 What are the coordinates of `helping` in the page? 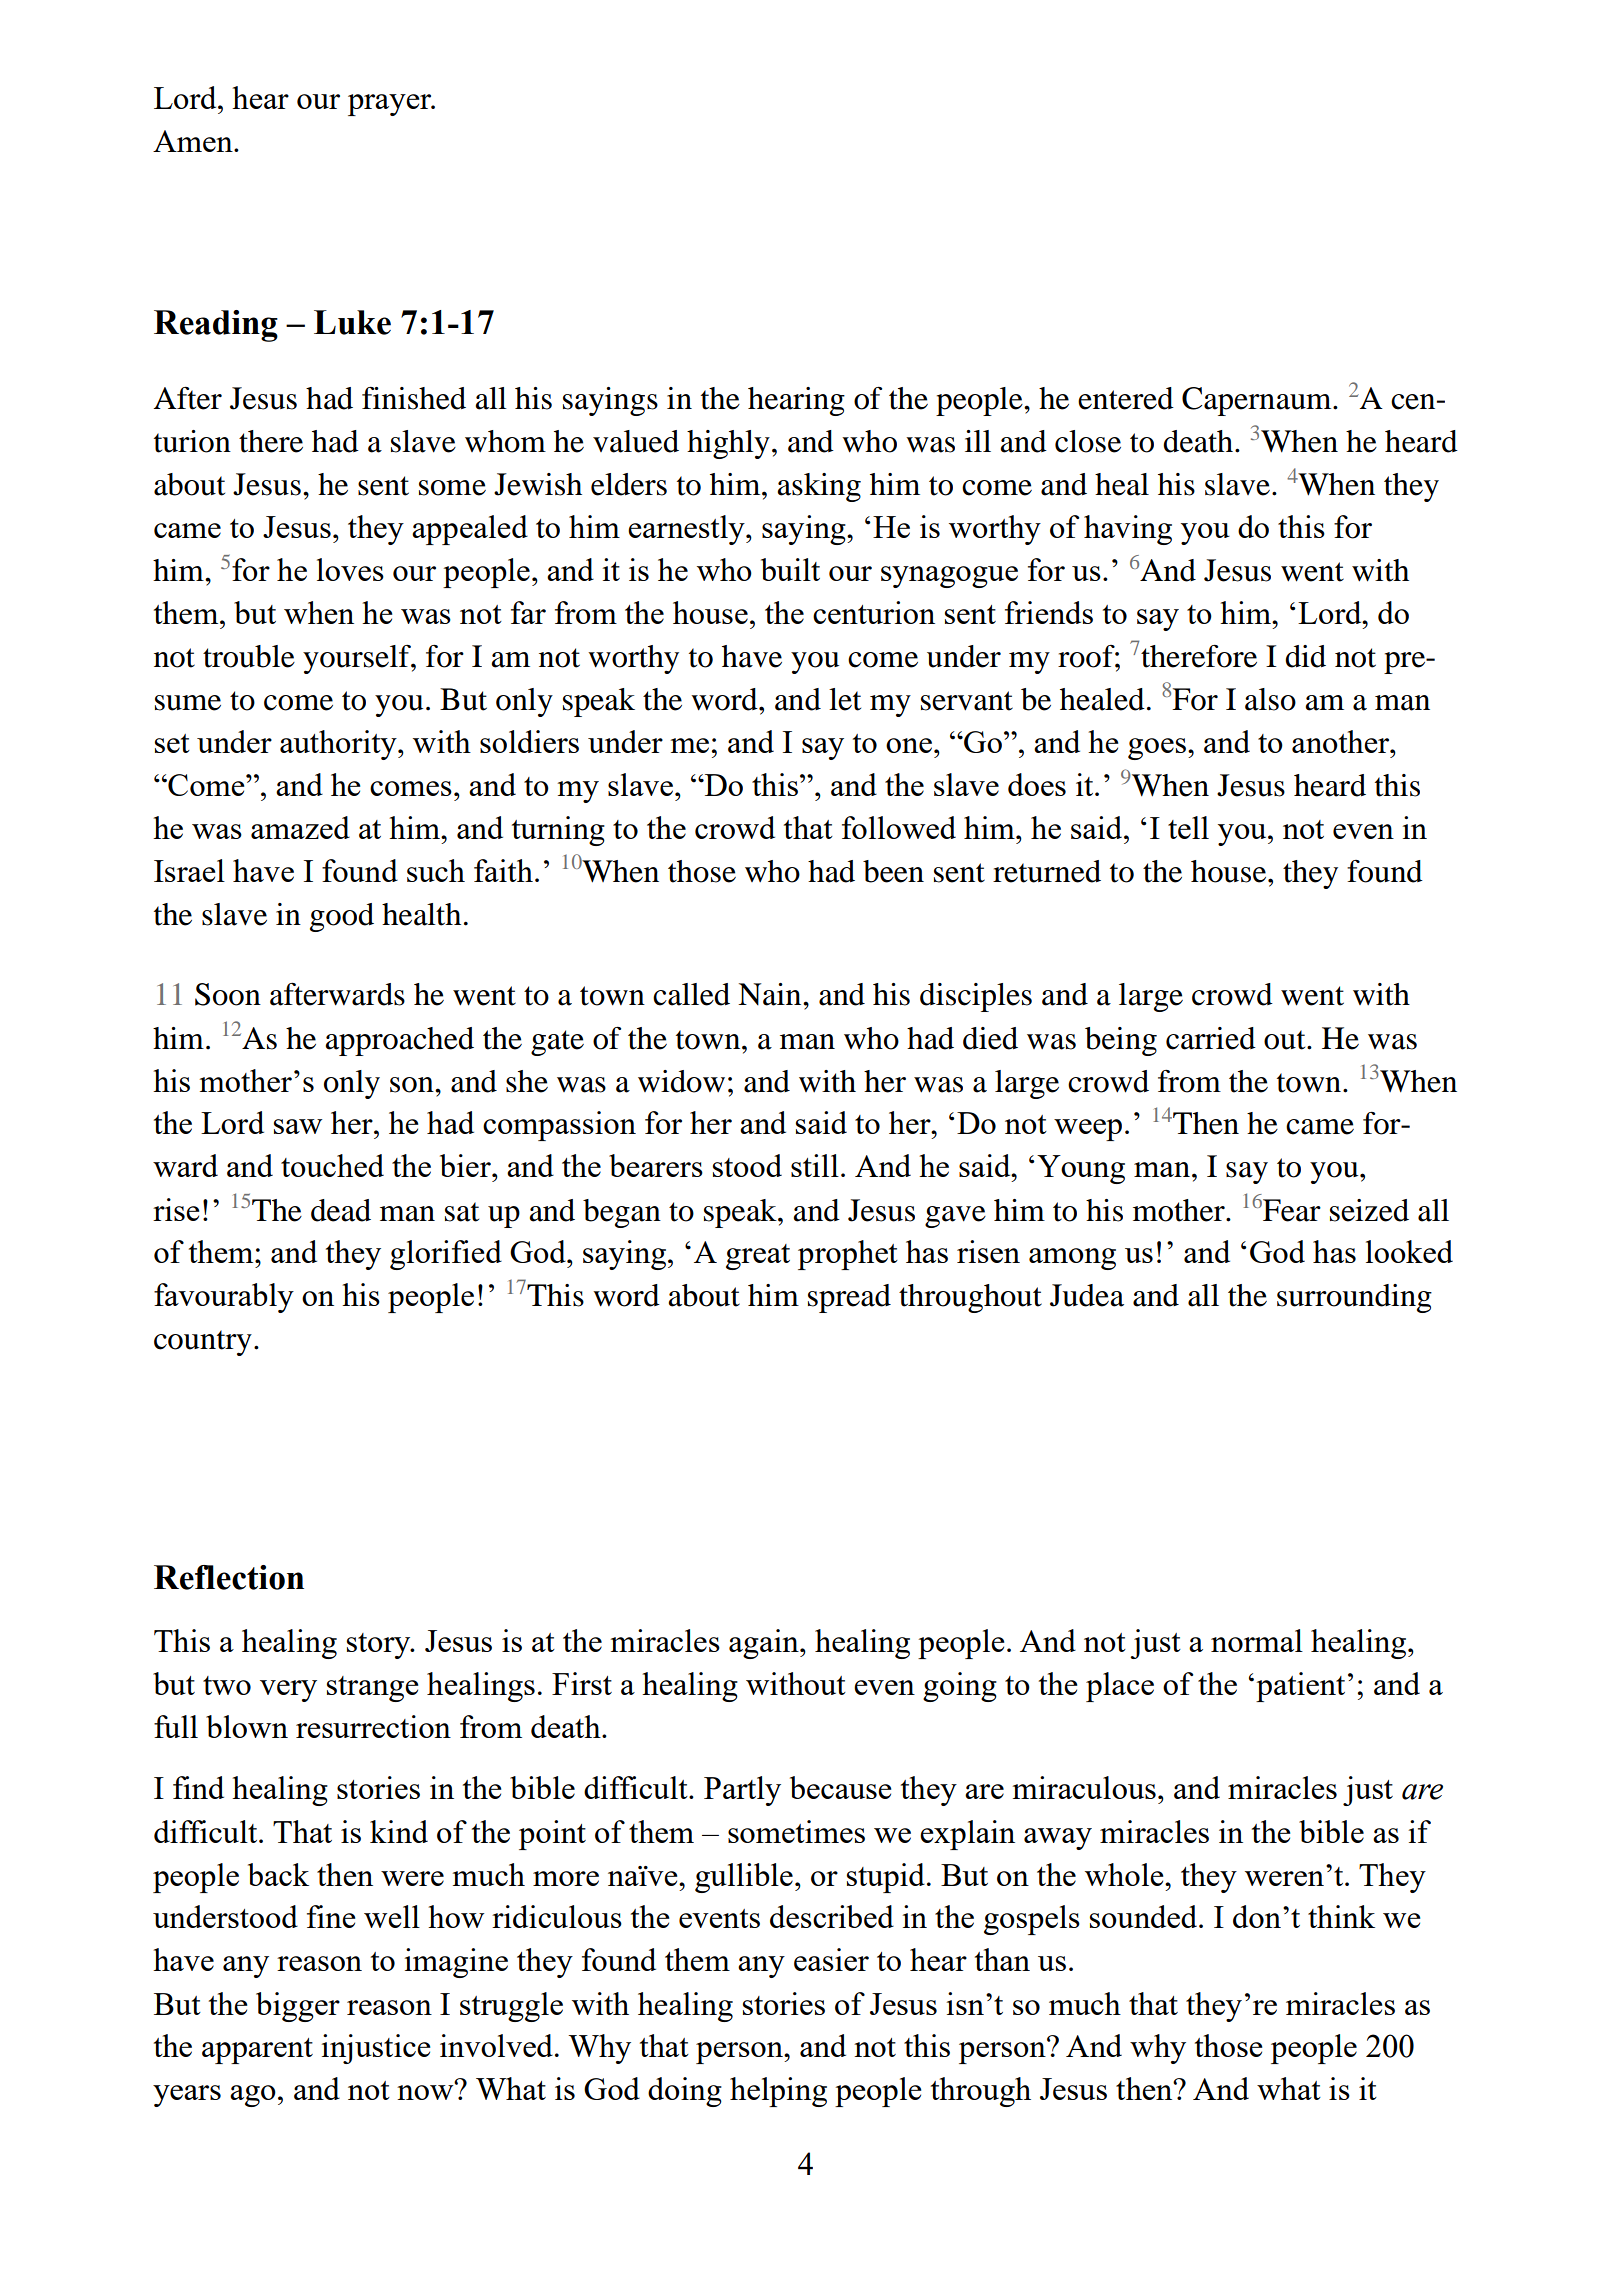 It's located at (778, 2092).
